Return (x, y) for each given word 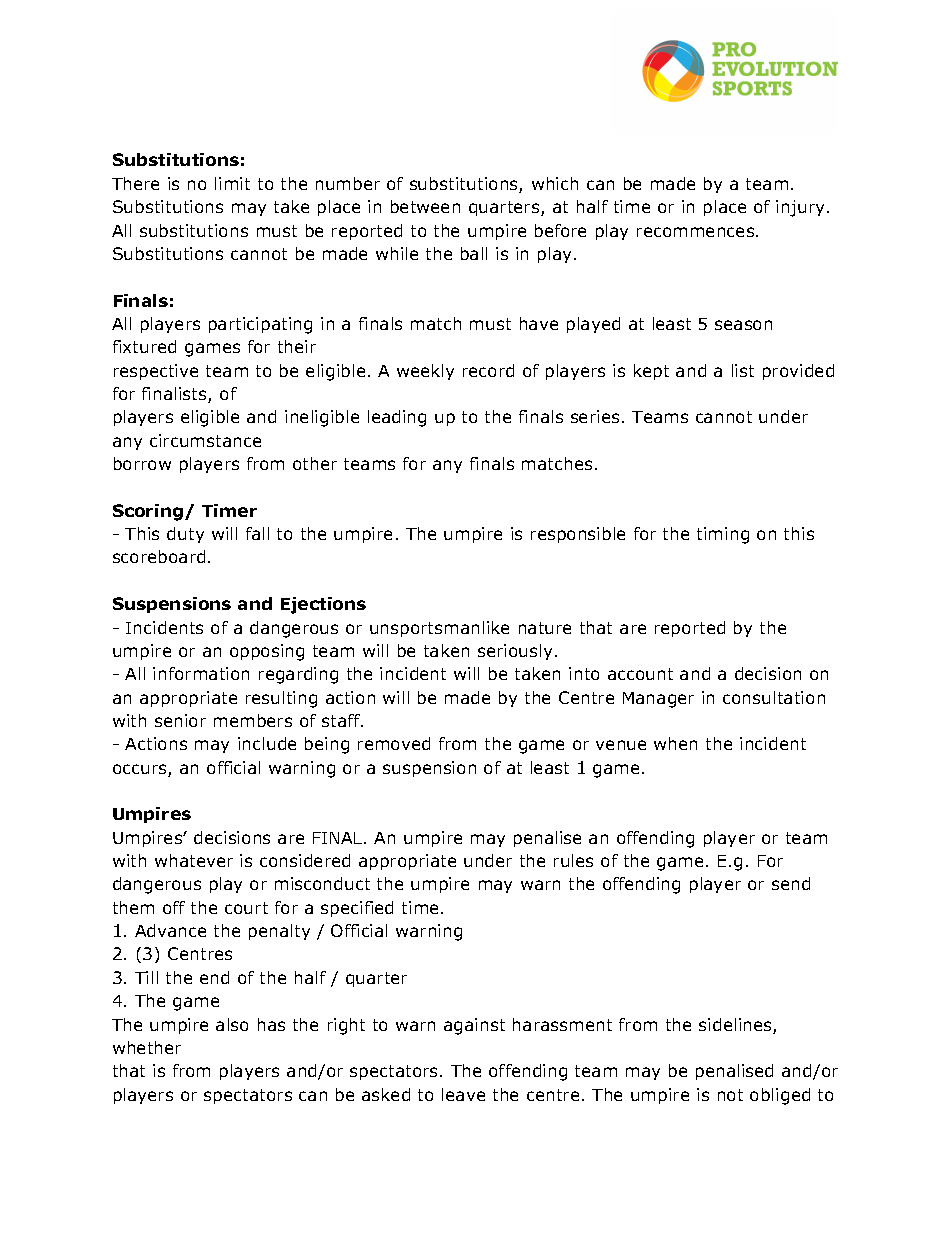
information (201, 673)
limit (232, 183)
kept (651, 372)
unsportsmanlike (439, 629)
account (640, 674)
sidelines (736, 1026)
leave (463, 1094)
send (791, 883)
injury (800, 208)
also (232, 1024)
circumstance (205, 440)
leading (397, 418)
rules (573, 860)
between (425, 206)
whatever (194, 860)
